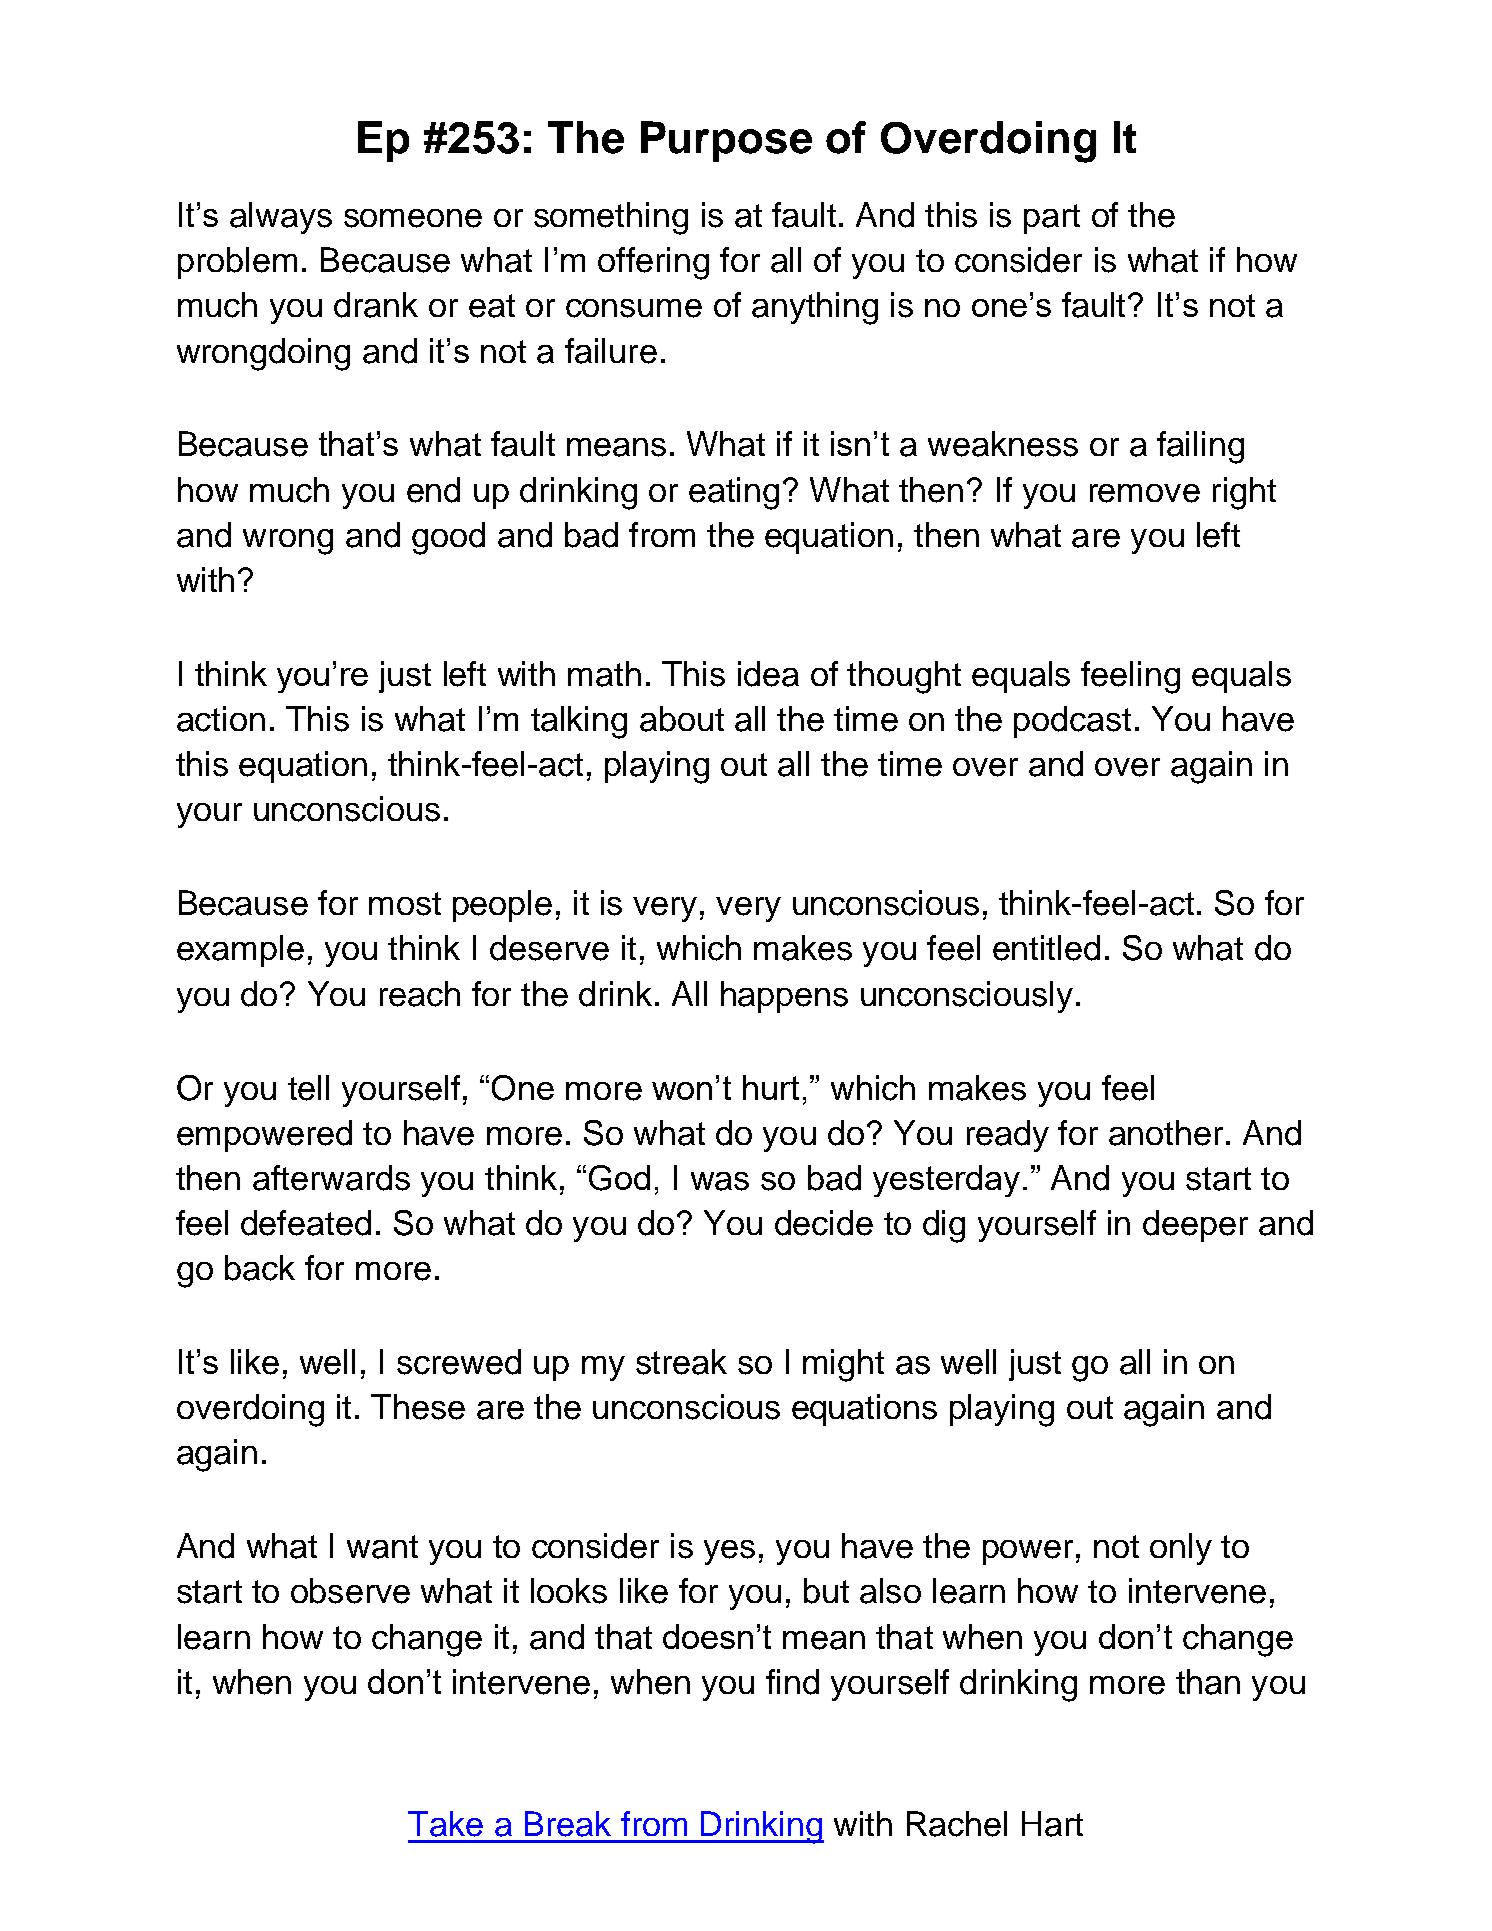 The height and width of the screenshot is (1931, 1492). I want to click on Purpose, so click(726, 141).
